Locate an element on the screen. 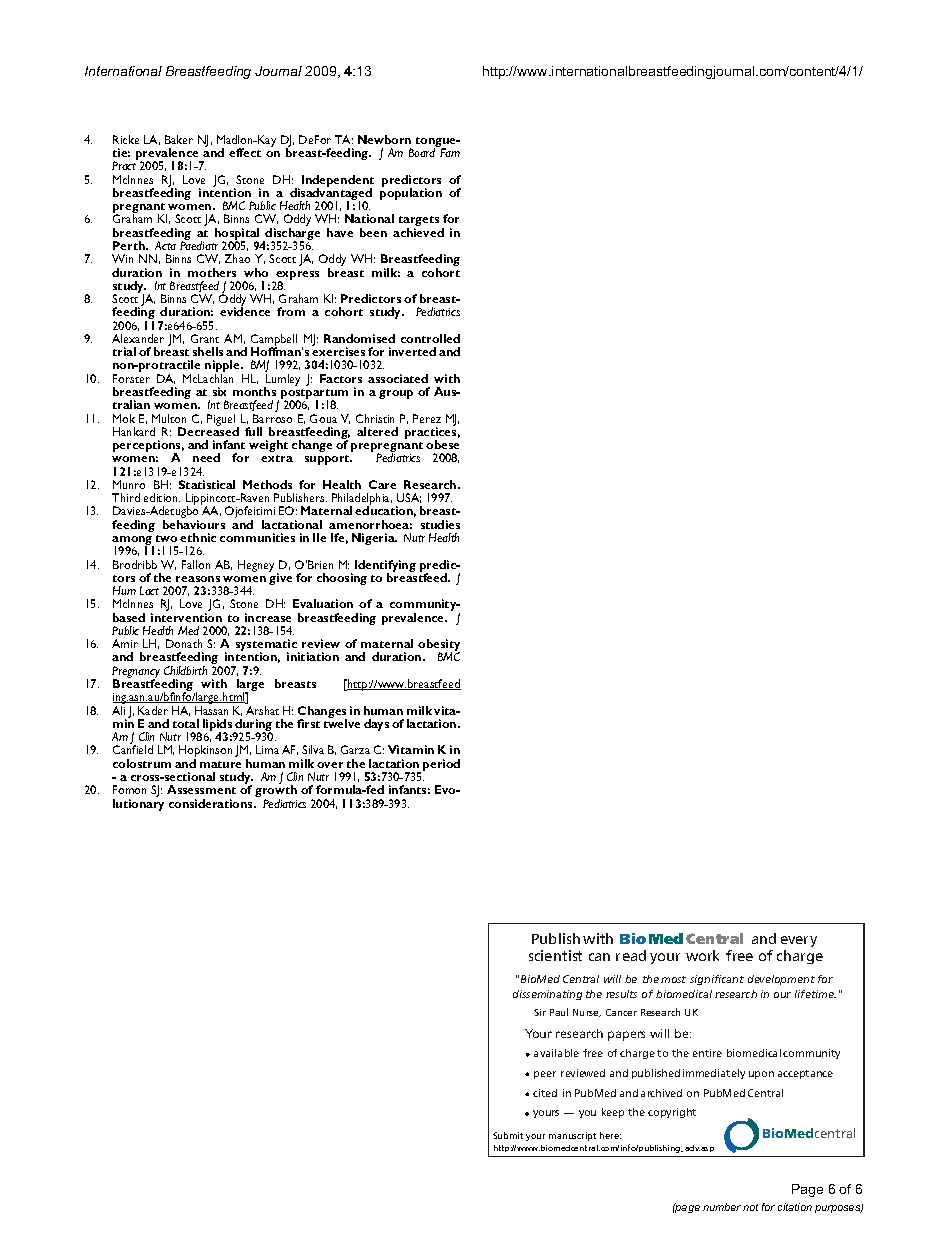 This screenshot has width=952, height=1237. every is located at coordinates (799, 941).
